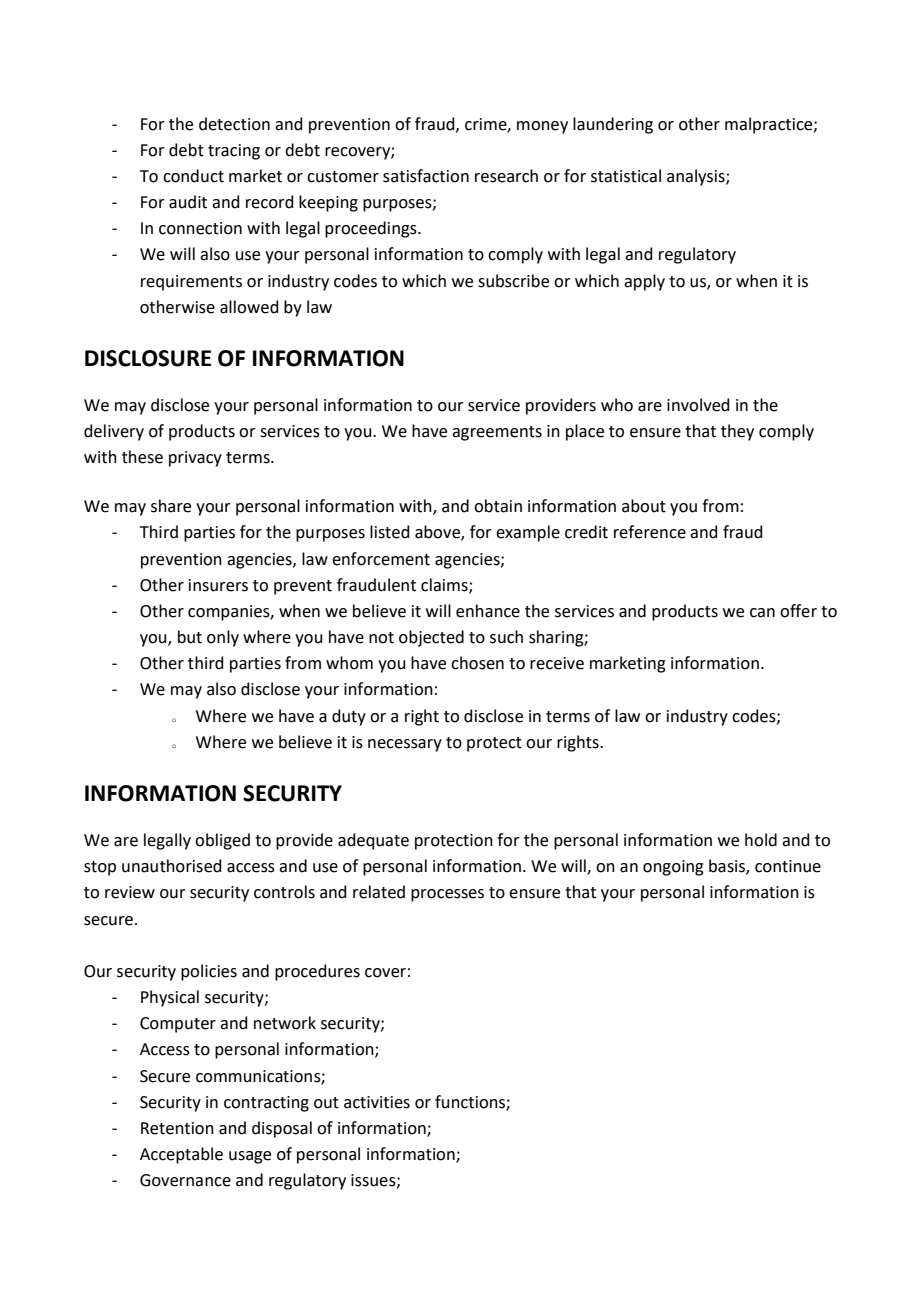 The image size is (924, 1308). What do you see at coordinates (497, 433) in the document?
I see `agreements` at bounding box center [497, 433].
